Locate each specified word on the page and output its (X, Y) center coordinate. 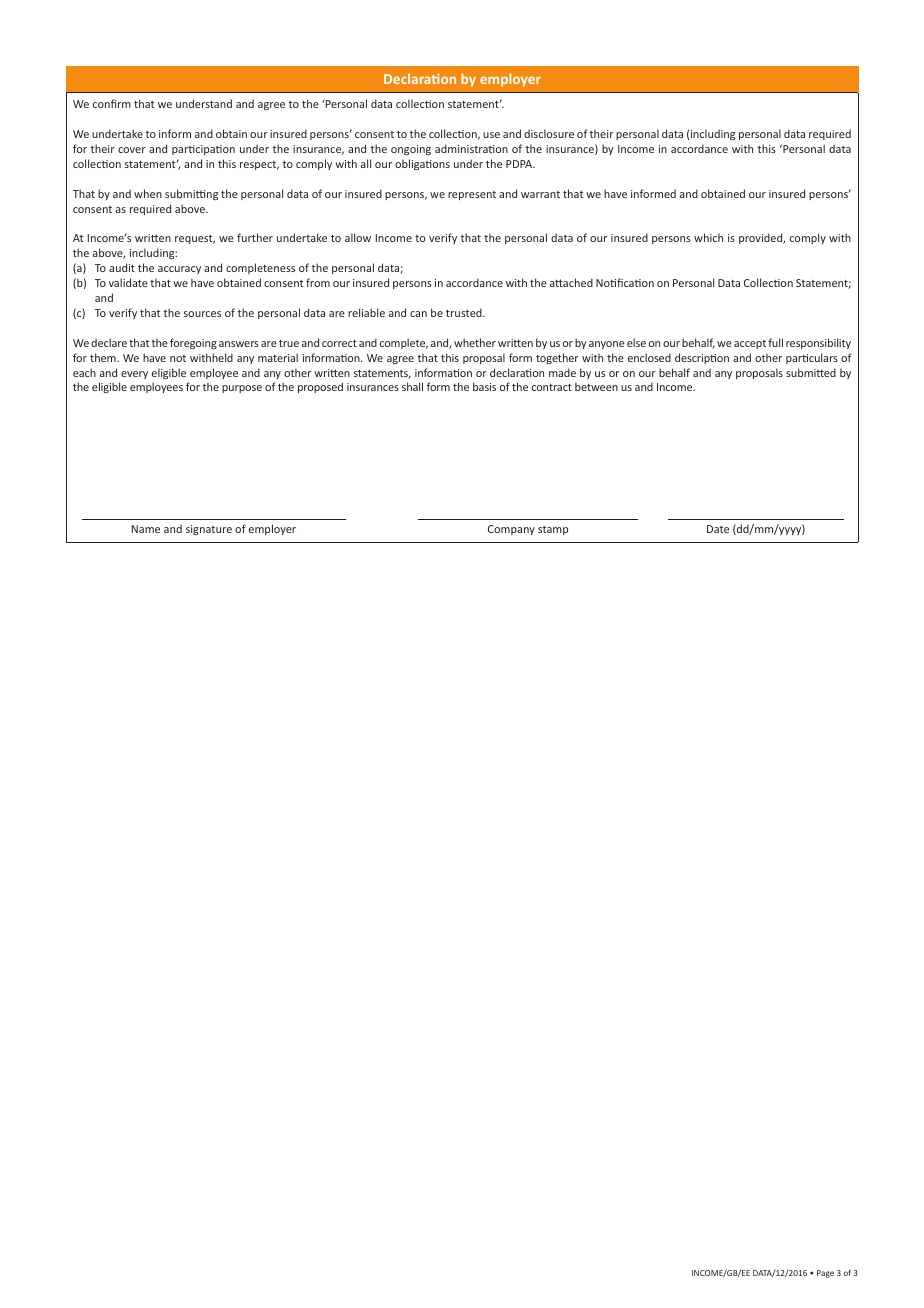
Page (825, 1274)
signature (209, 530)
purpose (242, 389)
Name (146, 529)
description (702, 358)
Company (511, 530)
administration (471, 148)
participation (203, 150)
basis (484, 386)
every (134, 375)
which (708, 237)
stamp (553, 530)
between (596, 386)
